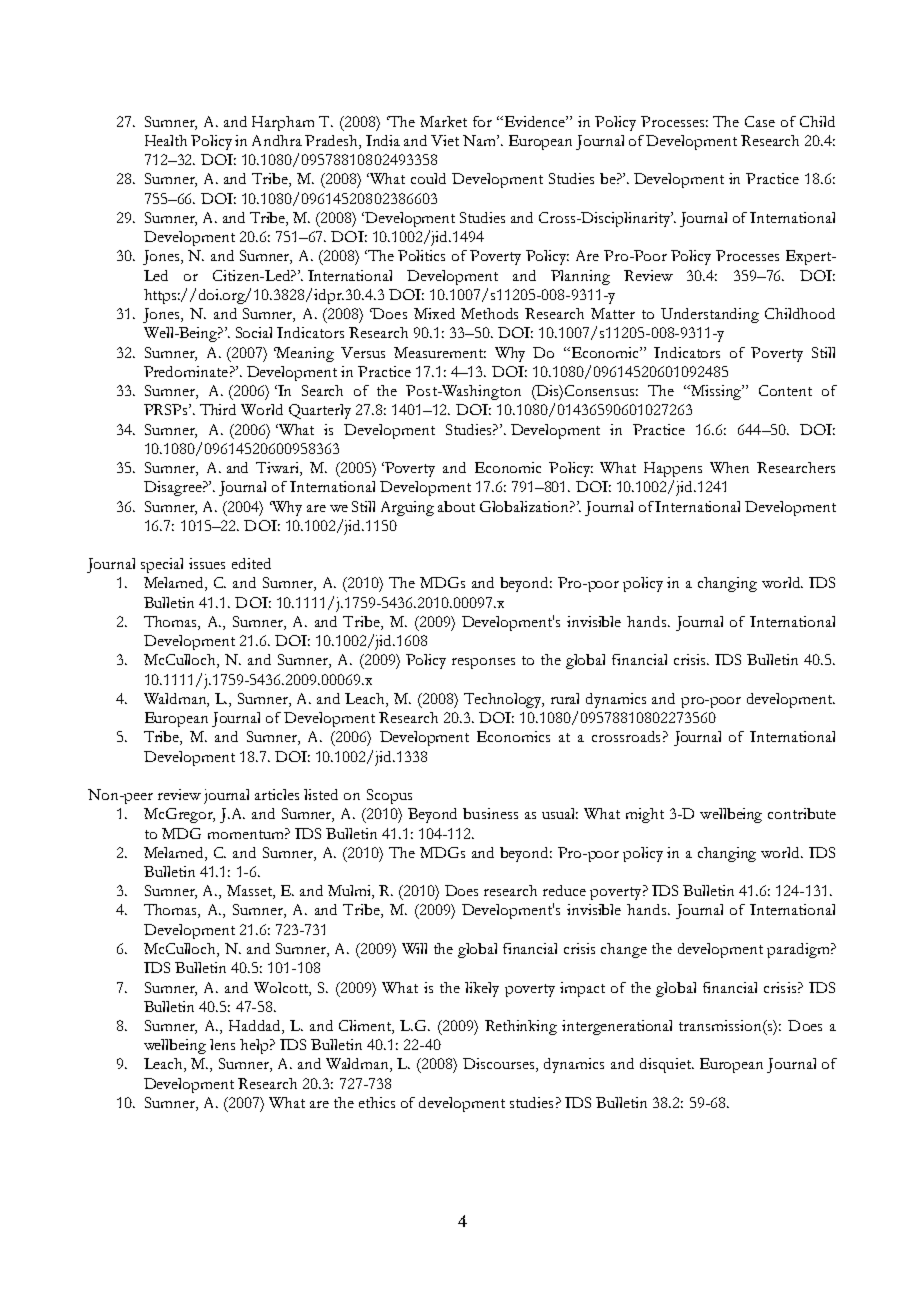 Image resolution: width=924 pixels, height=1309 pixels. Describe the element at coordinates (251, 563) in the screenshot. I see `edited` at that location.
